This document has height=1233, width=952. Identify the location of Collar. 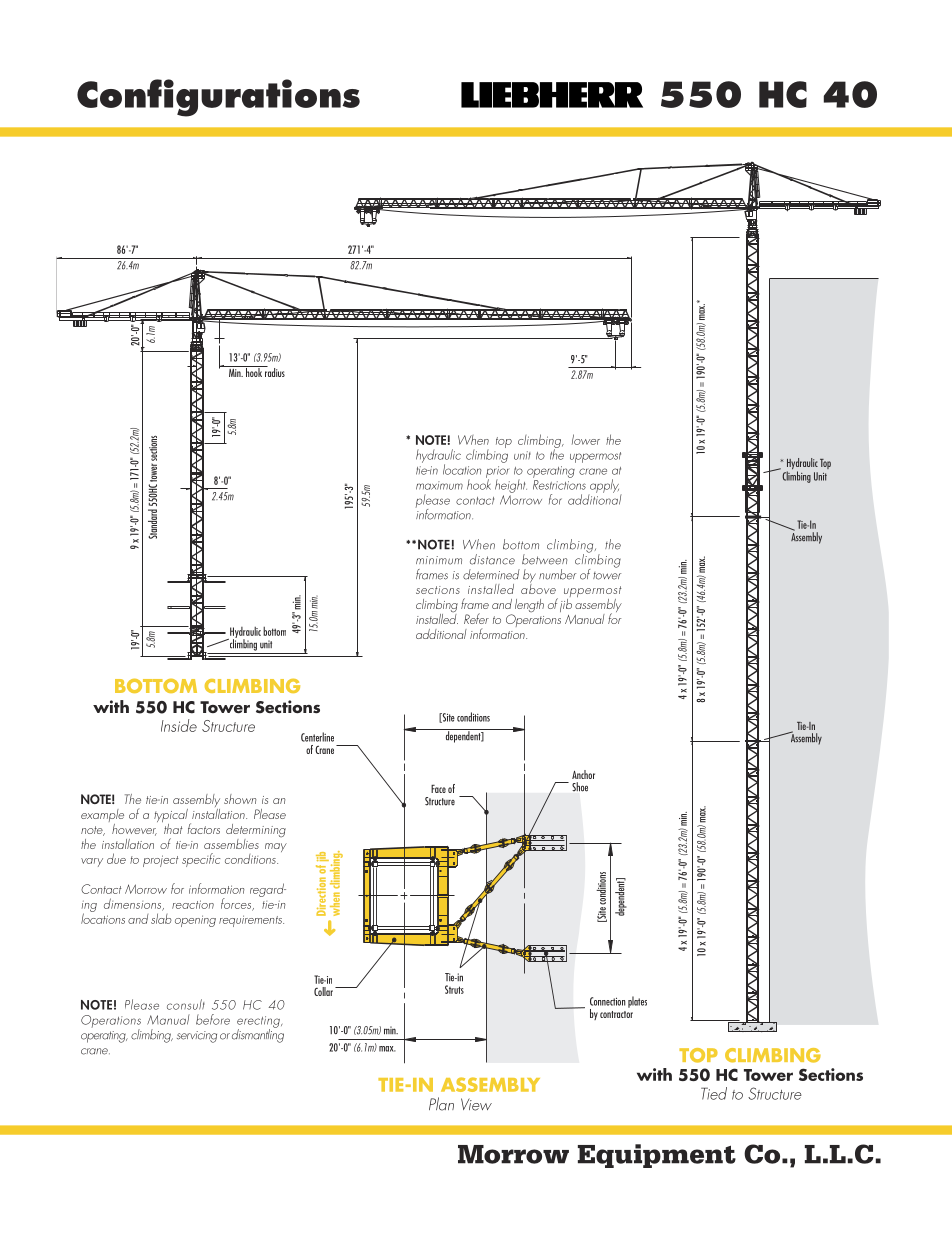
(323, 991).
